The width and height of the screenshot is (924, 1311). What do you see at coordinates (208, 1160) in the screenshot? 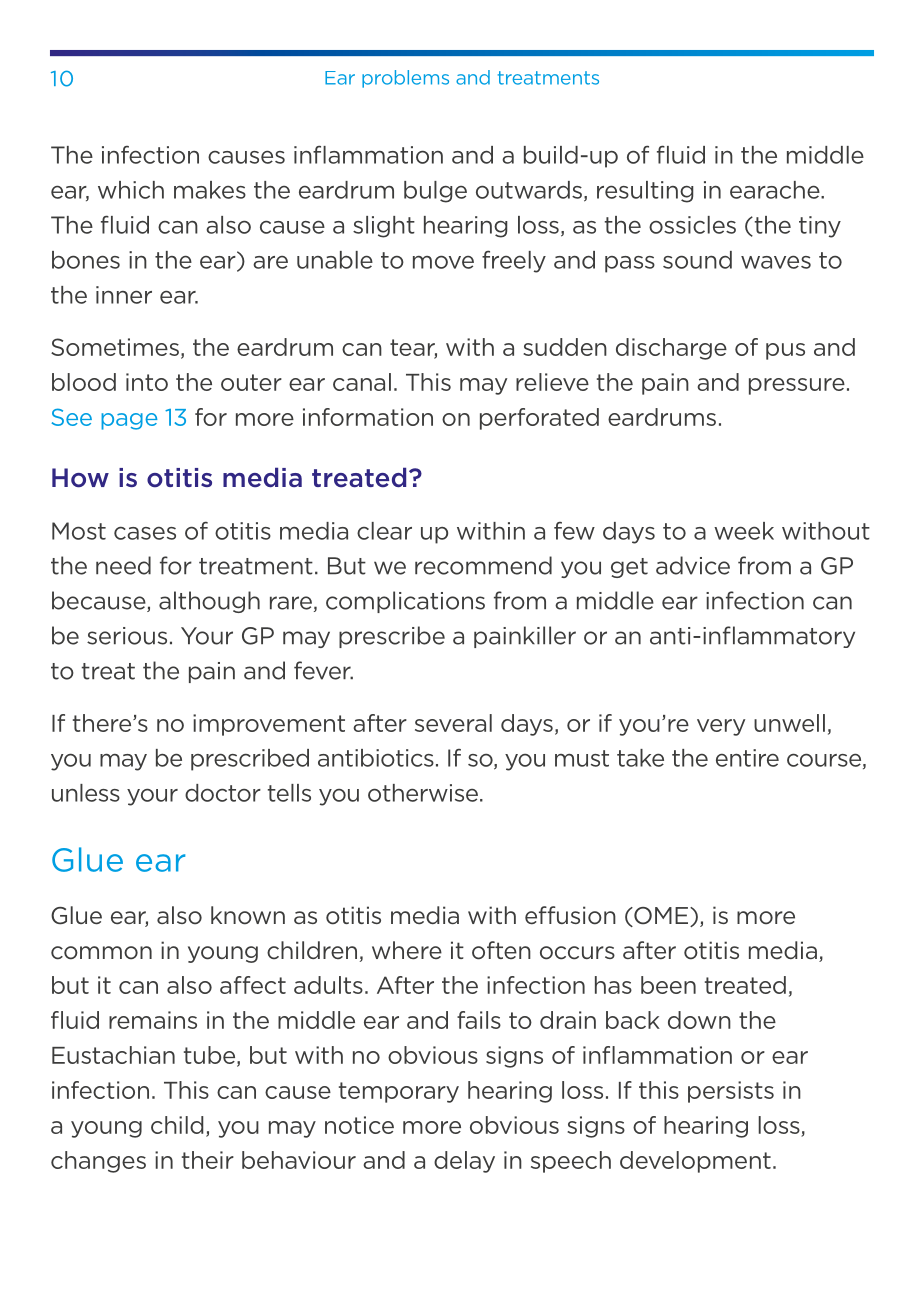
I see `their` at bounding box center [208, 1160].
